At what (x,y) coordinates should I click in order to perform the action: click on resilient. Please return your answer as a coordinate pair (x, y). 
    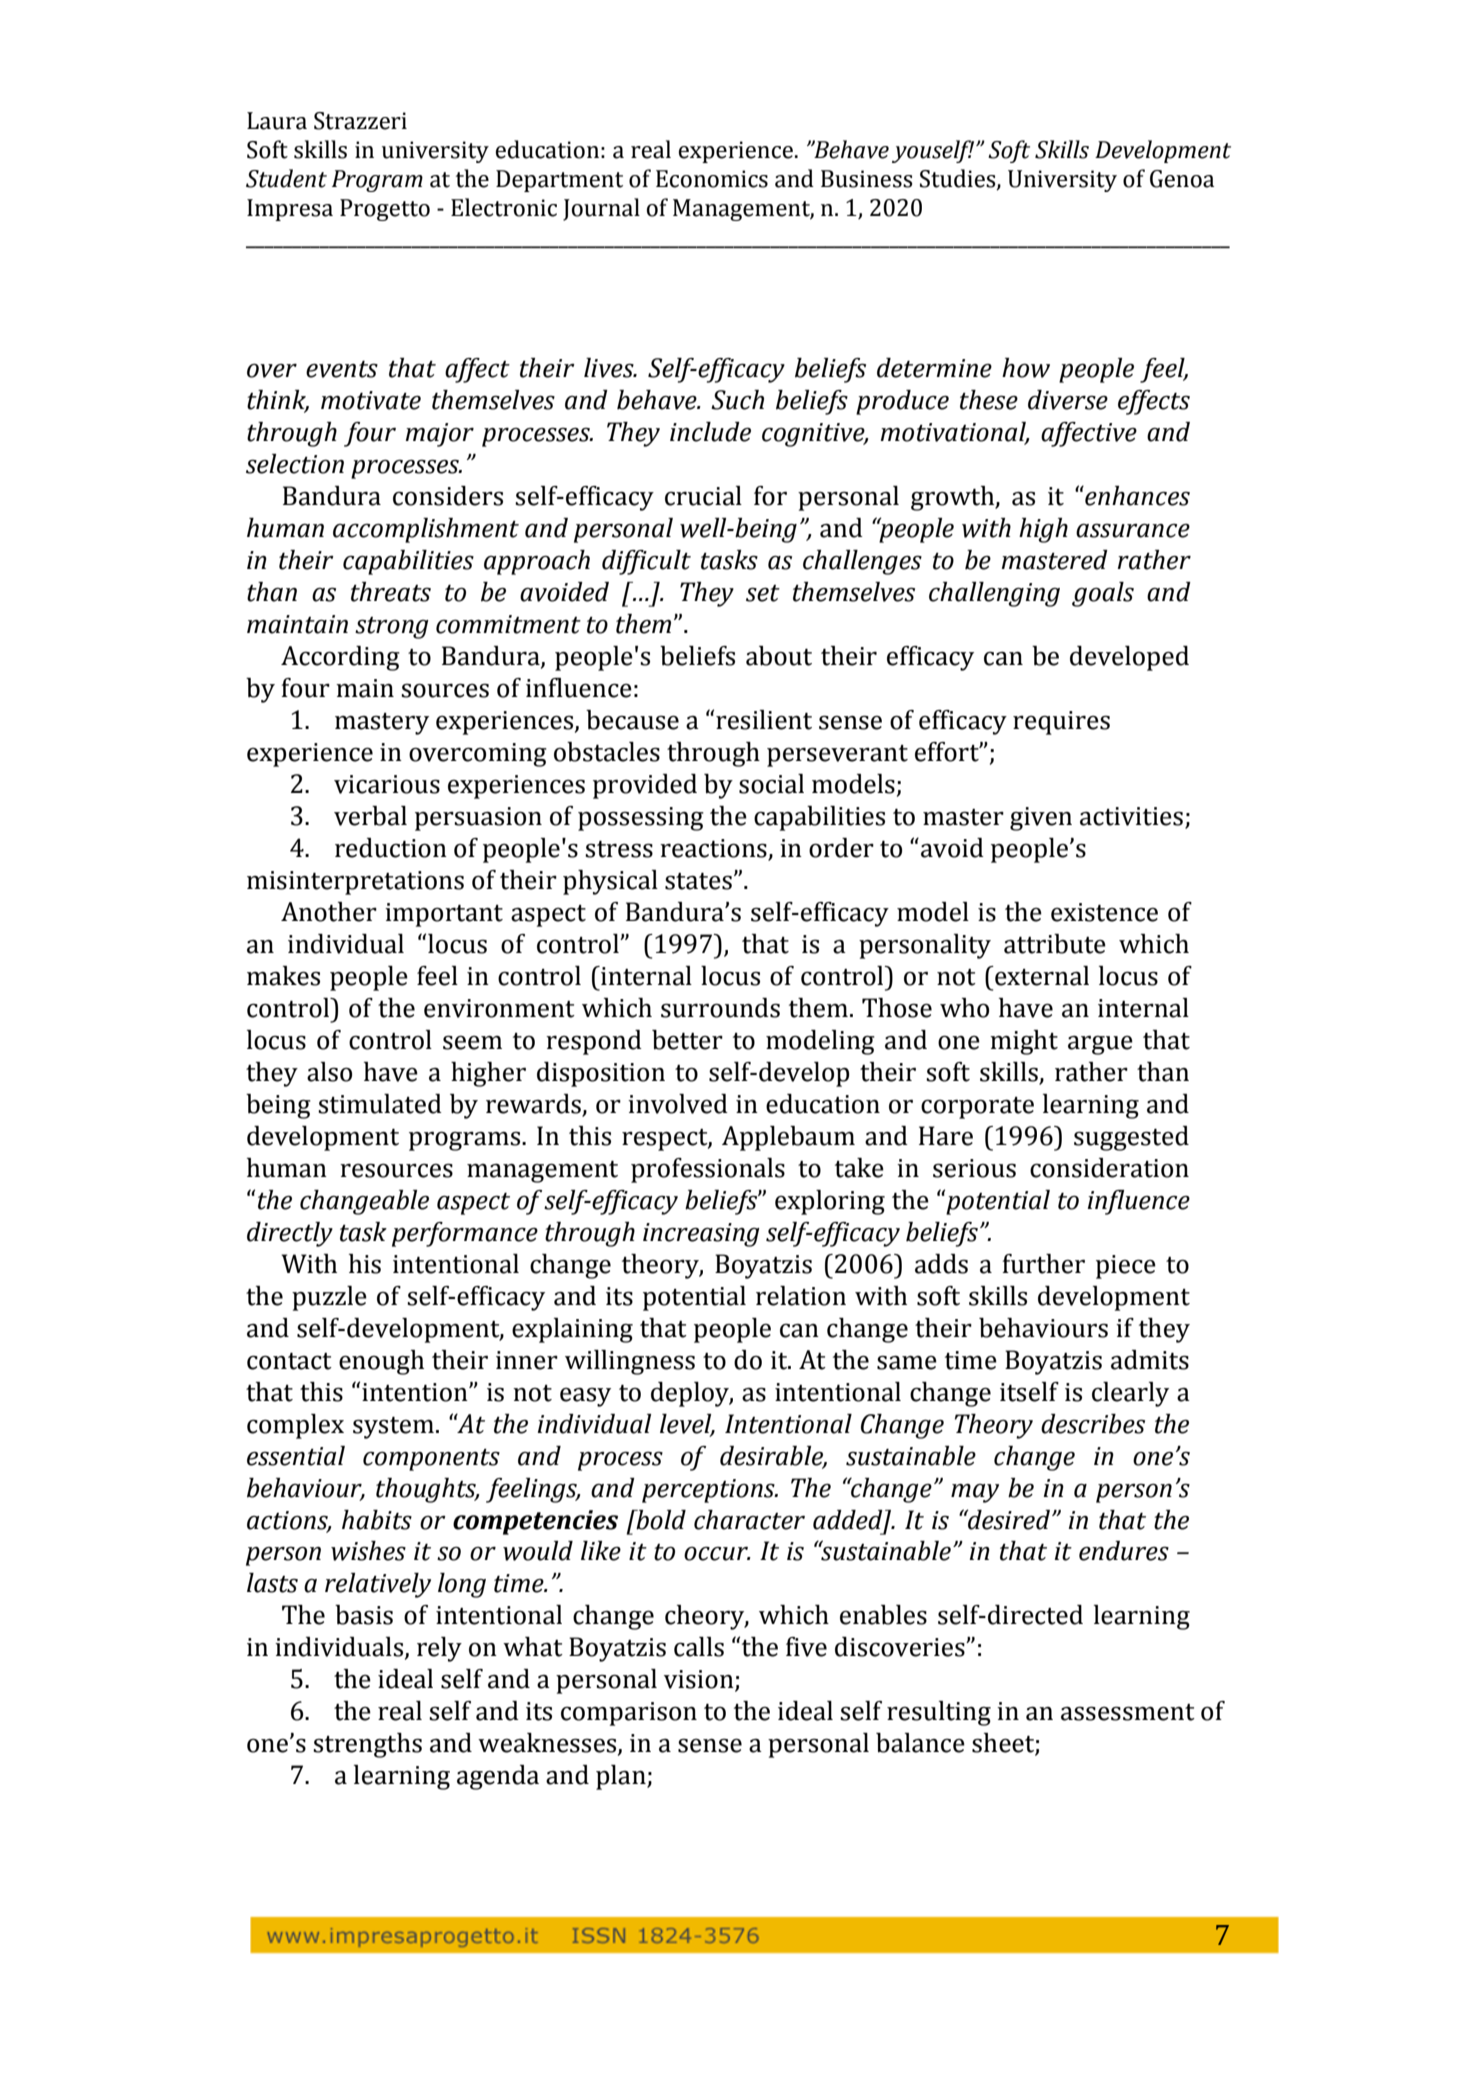
    Looking at the image, I should click on (764, 720).
